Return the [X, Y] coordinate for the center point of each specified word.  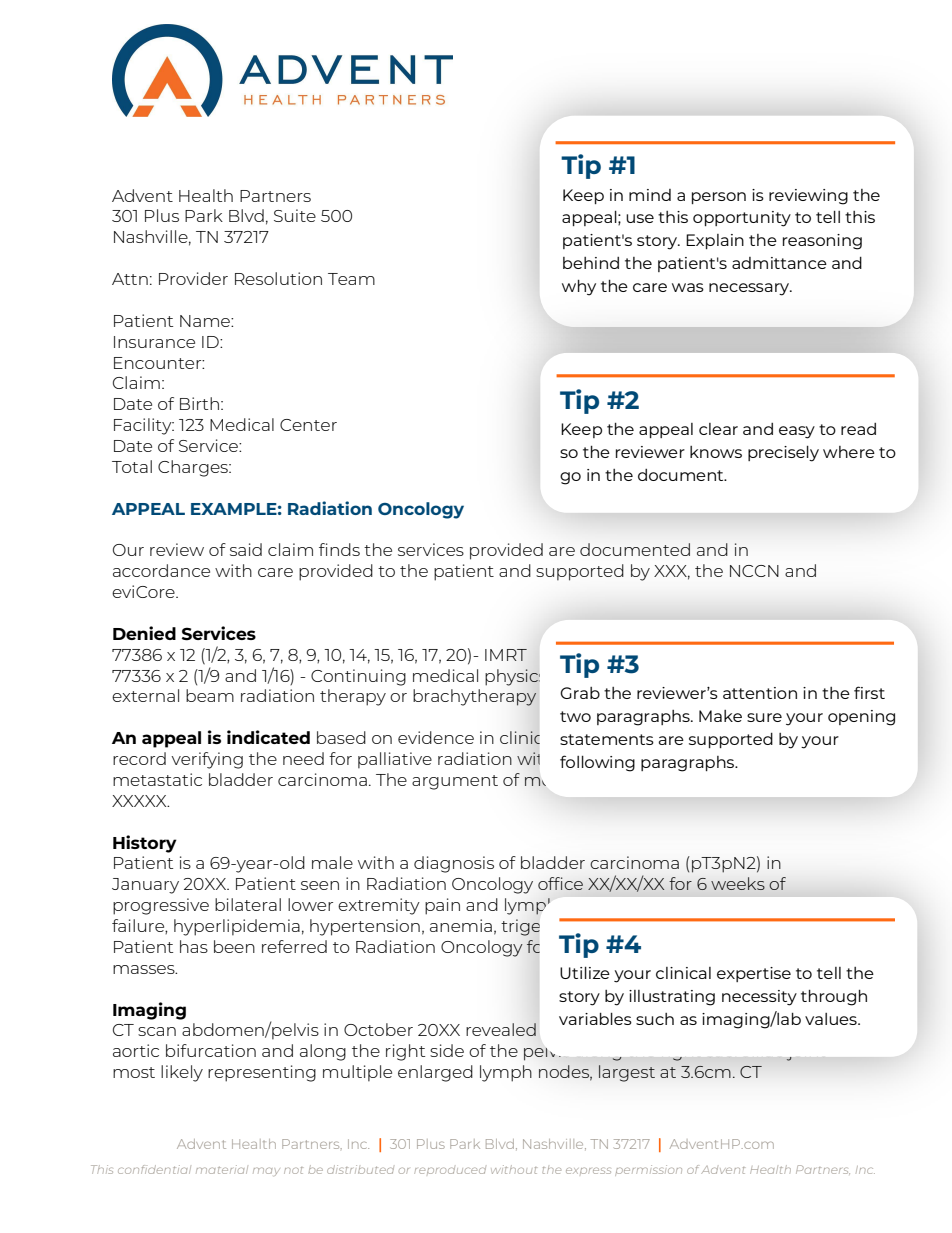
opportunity [742, 219]
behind [591, 263]
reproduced [450, 1171]
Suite [295, 215]
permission [648, 1170]
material [222, 1169]
